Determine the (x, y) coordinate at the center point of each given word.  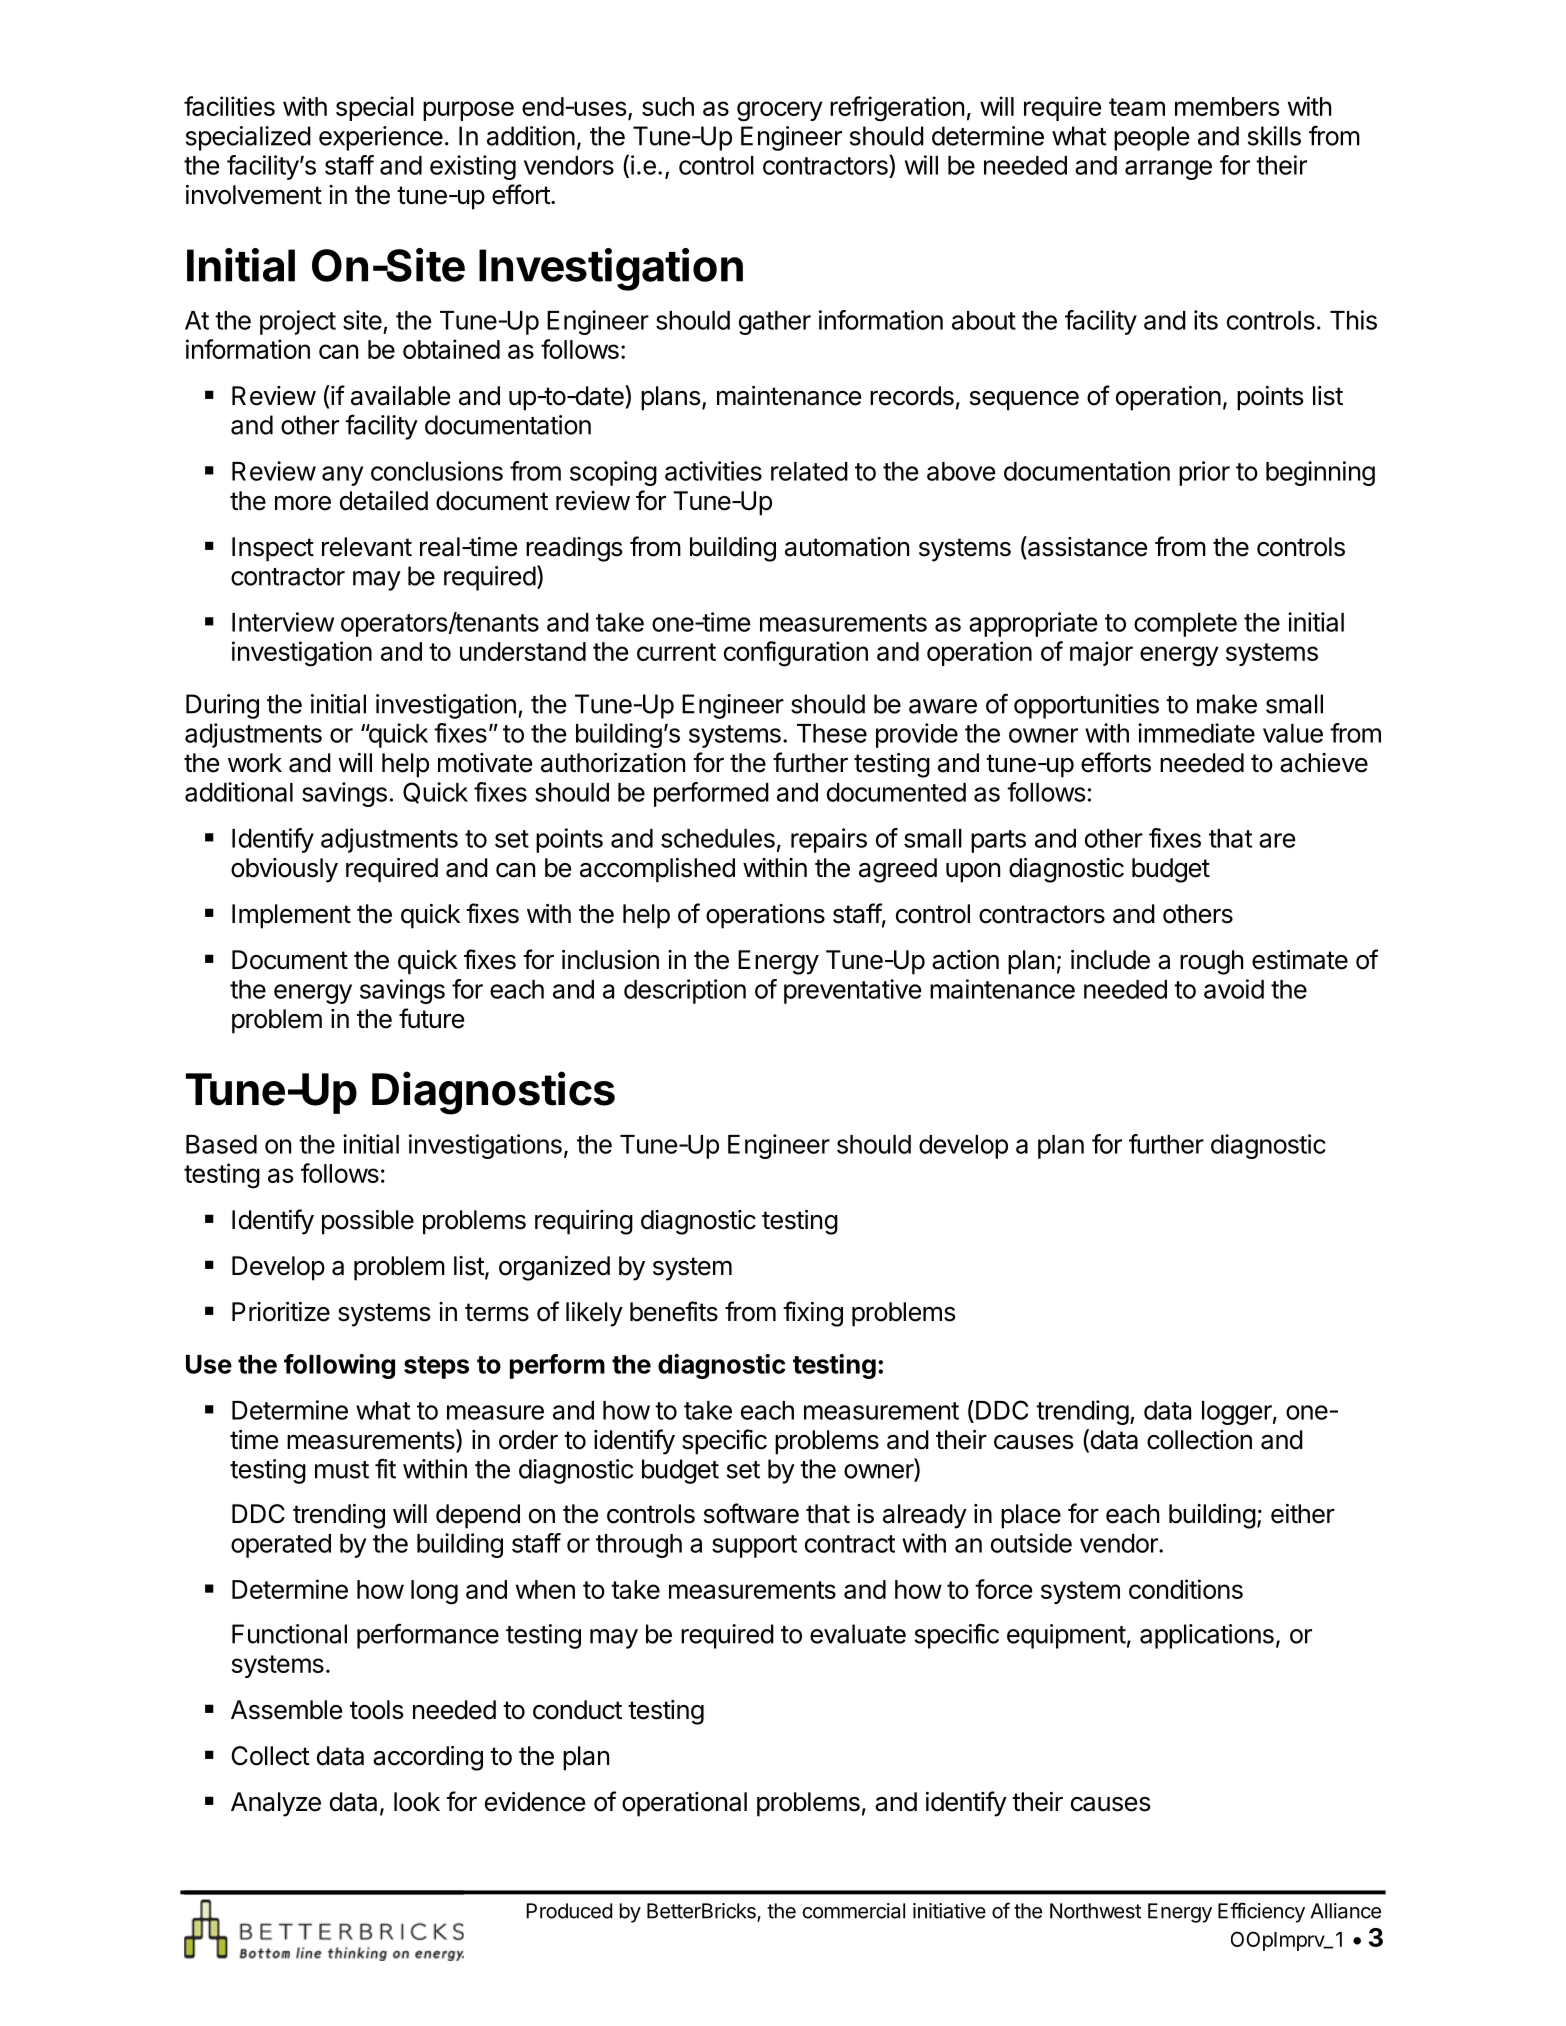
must (342, 1470)
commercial (854, 1911)
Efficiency (1261, 1912)
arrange (1168, 170)
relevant (367, 547)
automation (847, 547)
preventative (853, 991)
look (417, 1802)
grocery (780, 111)
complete (1185, 625)
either (1303, 1514)
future (431, 1018)
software (751, 1513)
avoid (1234, 989)
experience (381, 138)
